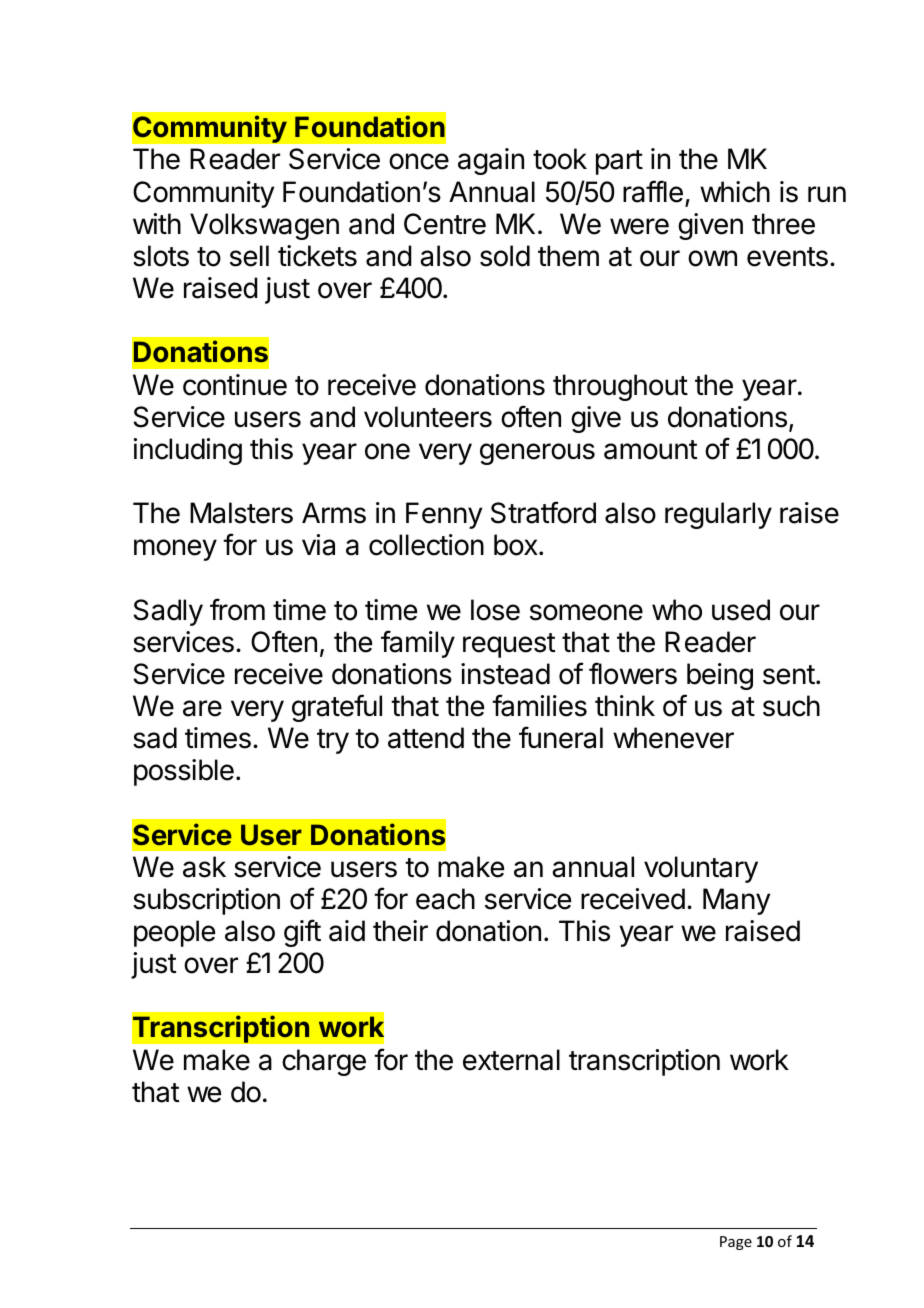  What do you see at coordinates (175, 550) in the page?
I see `money` at bounding box center [175, 550].
